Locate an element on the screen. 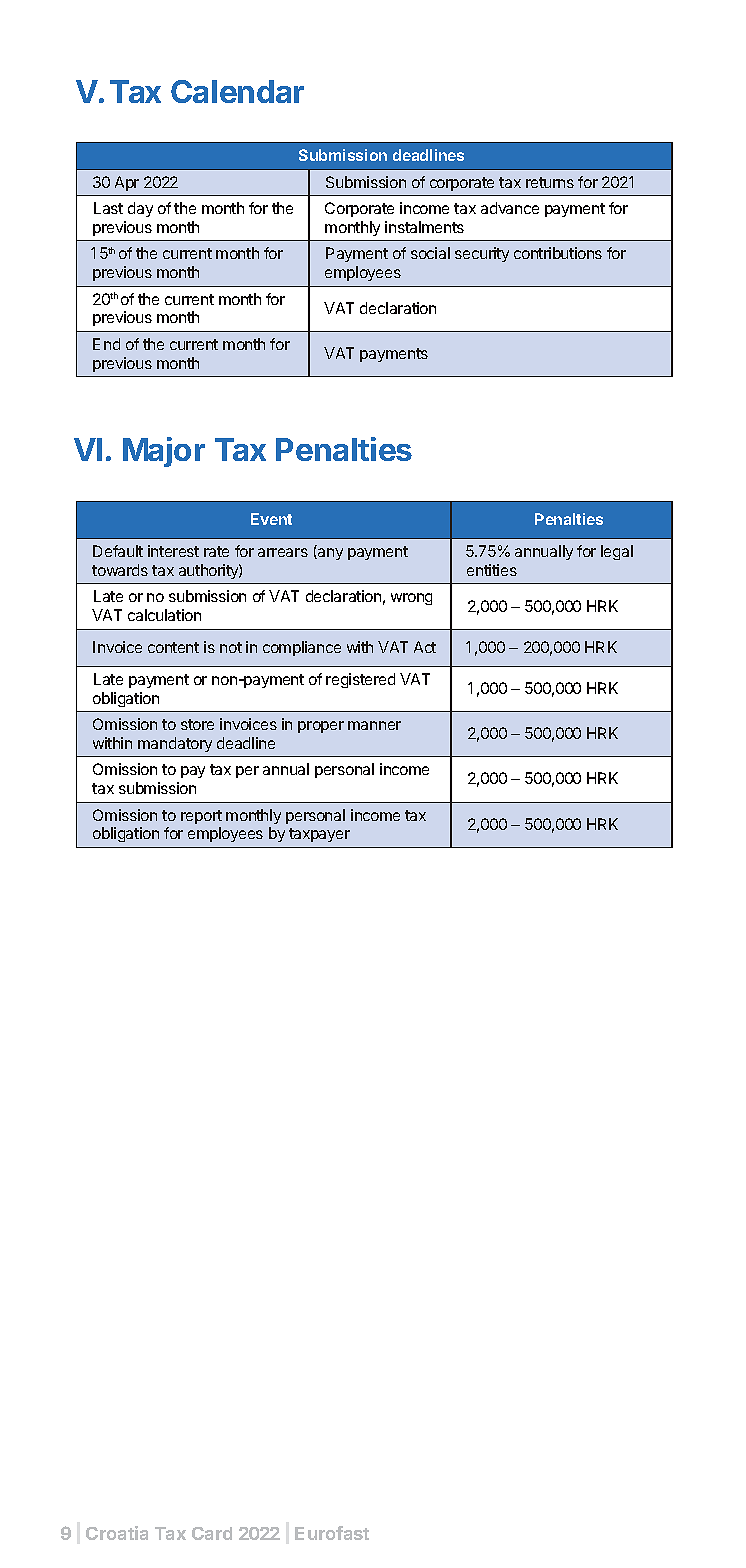 Image resolution: width=746 pixels, height=1568 pixels. day is located at coordinates (140, 209).
